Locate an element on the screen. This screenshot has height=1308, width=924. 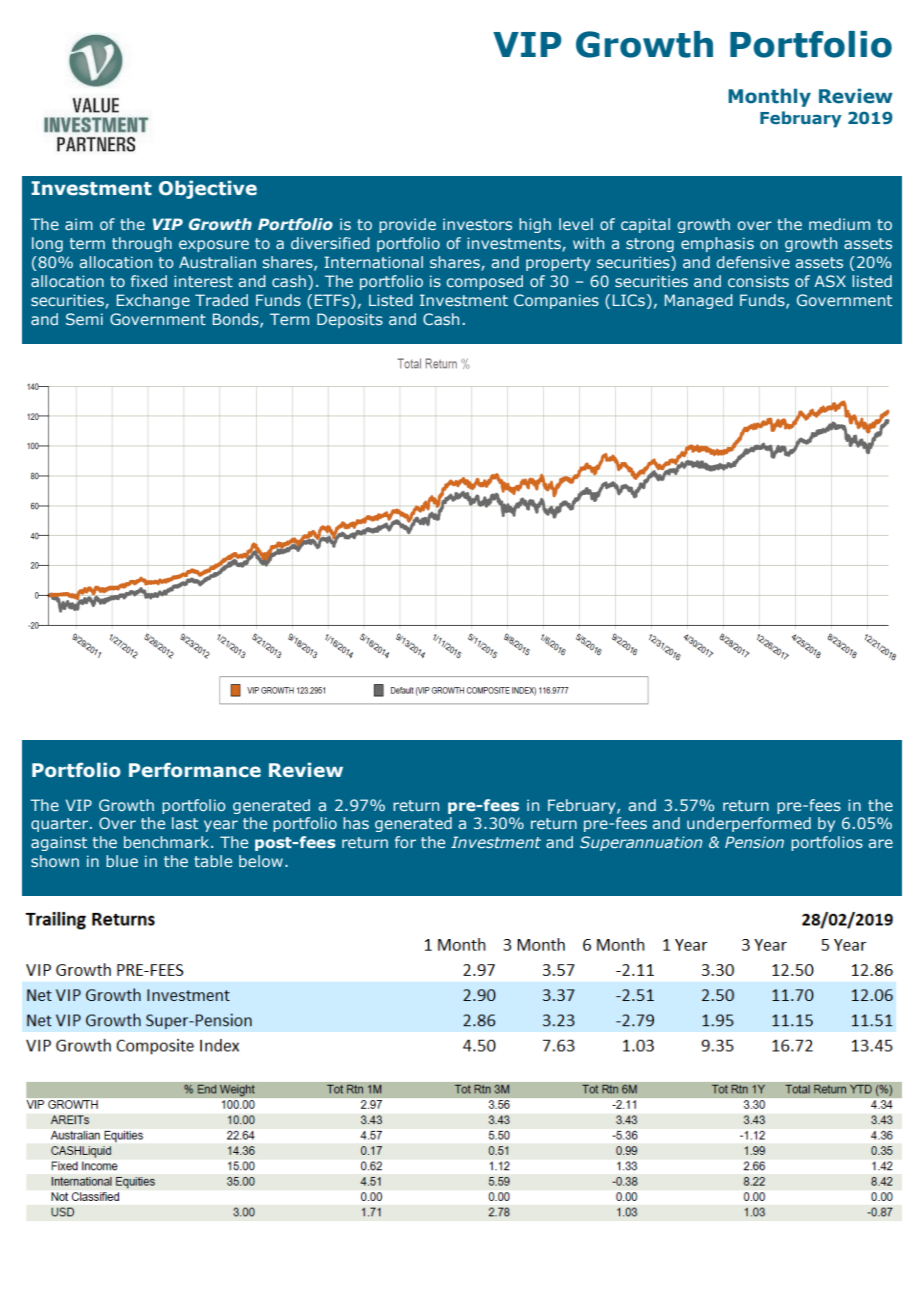
benchmark is located at coordinates (168, 842).
